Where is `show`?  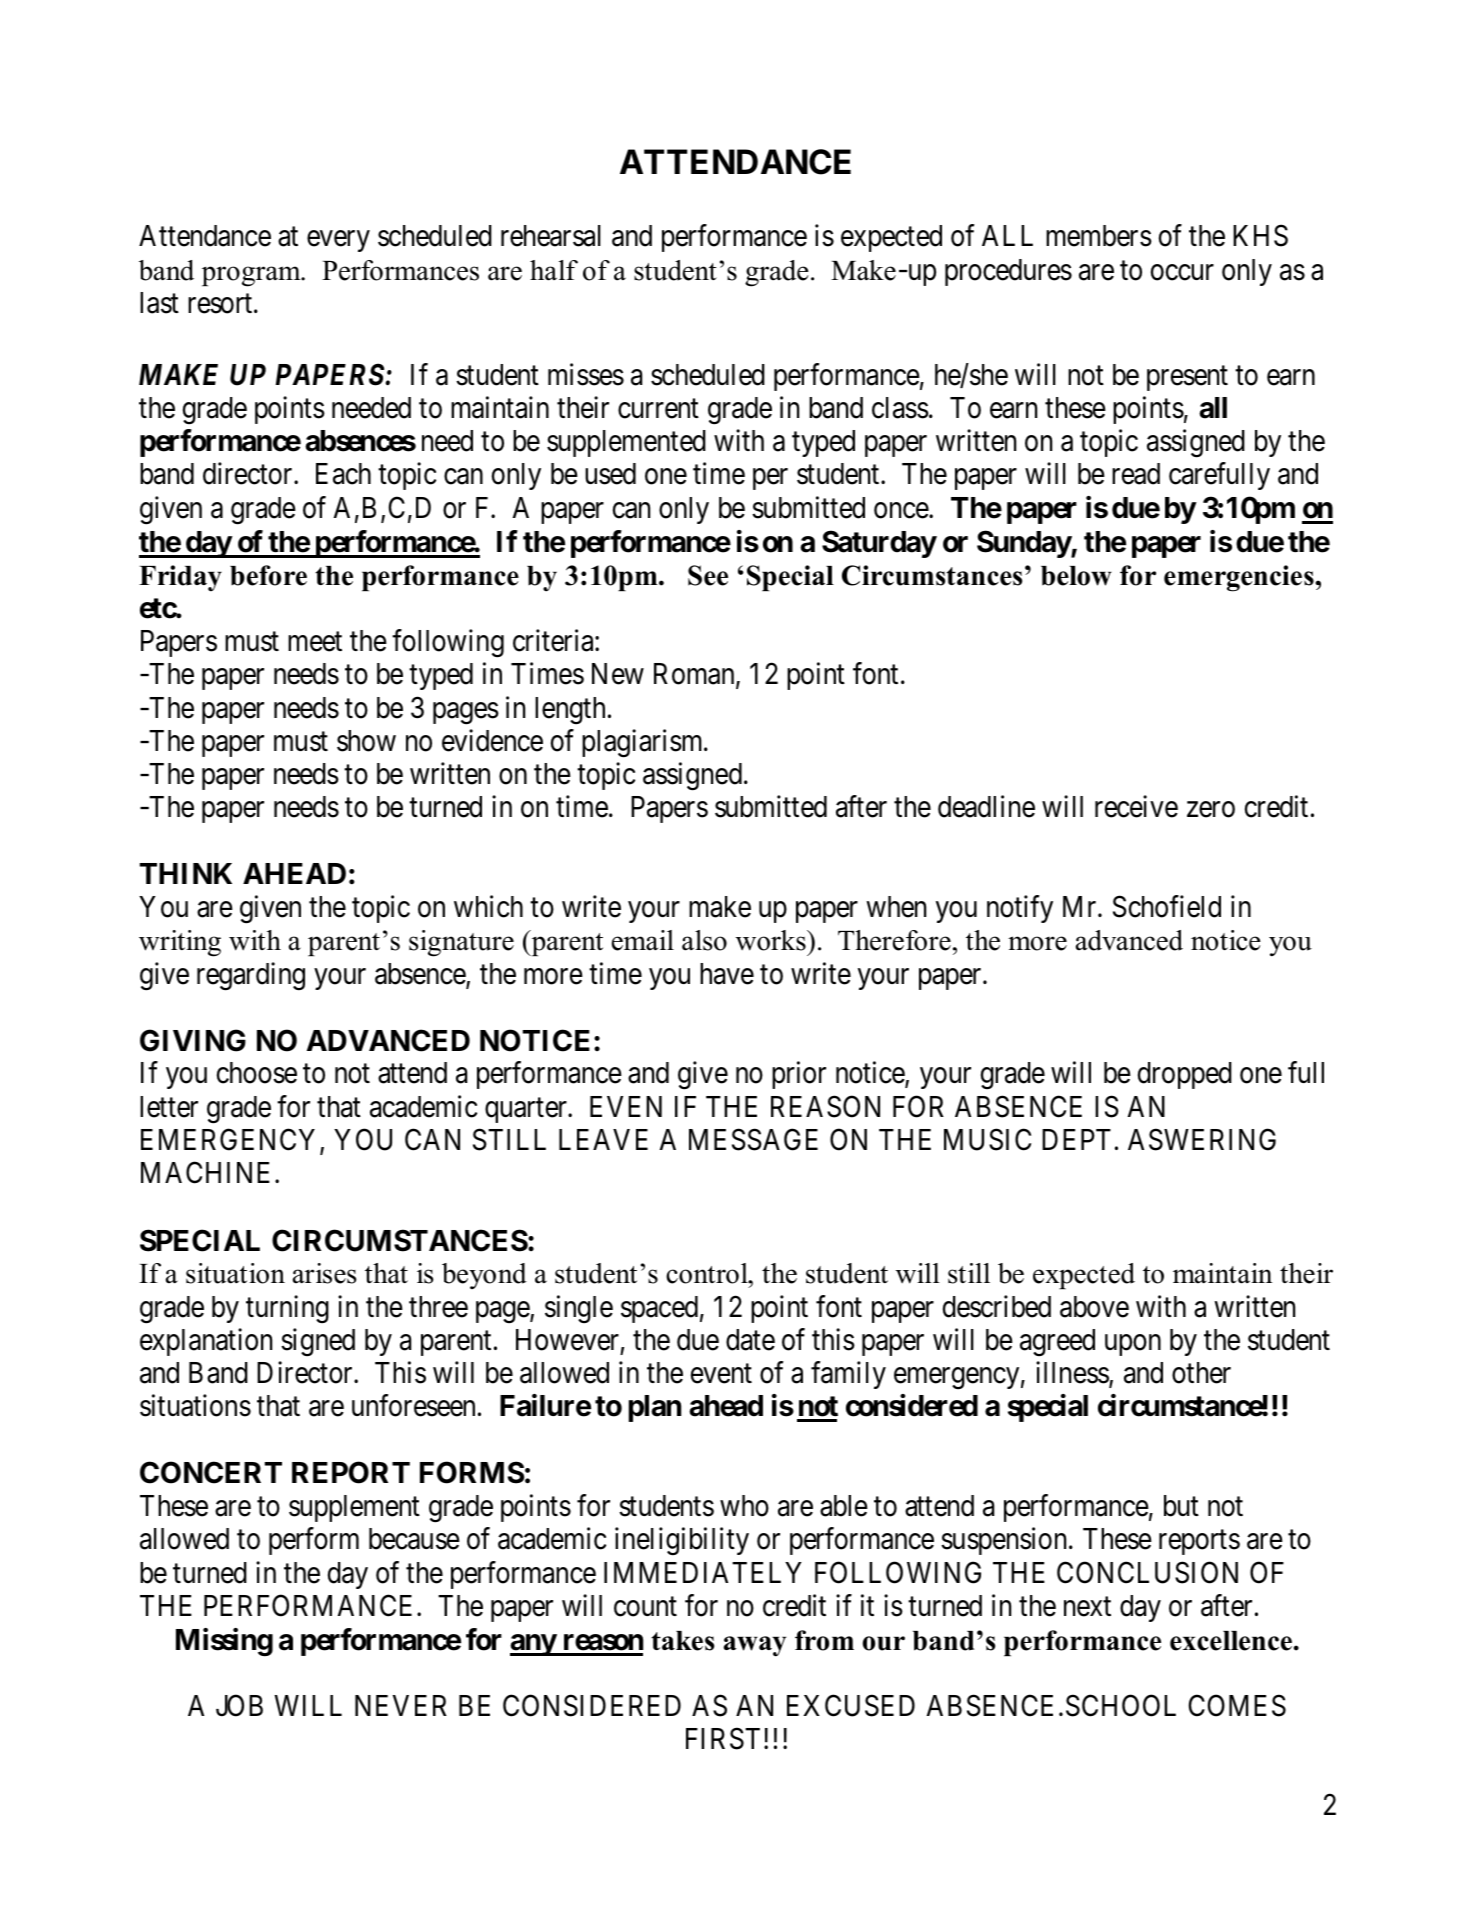
show is located at coordinates (366, 741).
